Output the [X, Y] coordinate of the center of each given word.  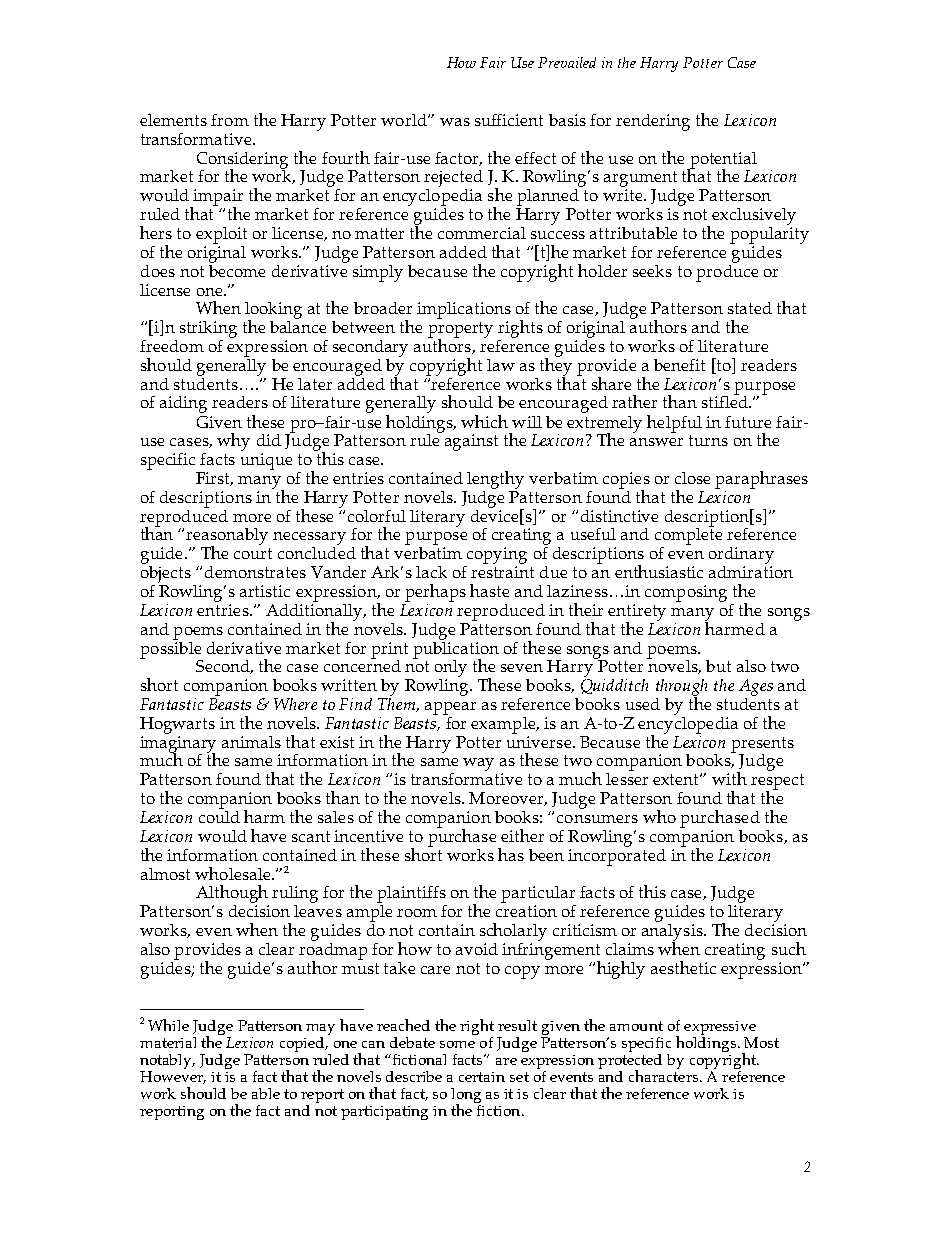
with [729, 778]
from [230, 120]
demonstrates [255, 572]
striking [208, 329]
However [173, 1077]
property [460, 331]
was [455, 122]
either [522, 835]
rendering [653, 122]
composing [686, 593]
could [219, 817]
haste [489, 590]
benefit [679, 365]
